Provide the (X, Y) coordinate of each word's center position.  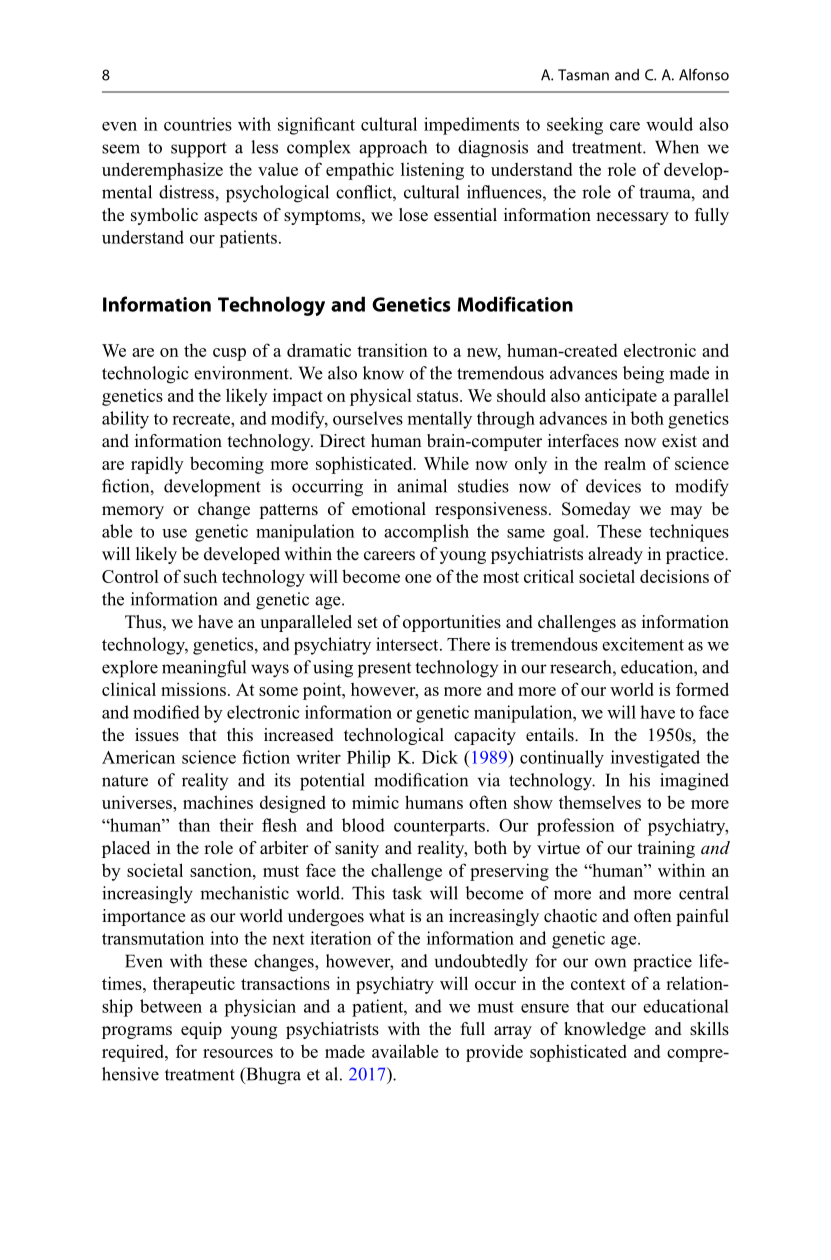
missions (193, 689)
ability (125, 420)
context (598, 984)
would (669, 124)
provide (494, 1053)
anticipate (621, 397)
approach (393, 149)
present (384, 670)
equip (201, 1030)
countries (198, 124)
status (439, 396)
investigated (655, 759)
